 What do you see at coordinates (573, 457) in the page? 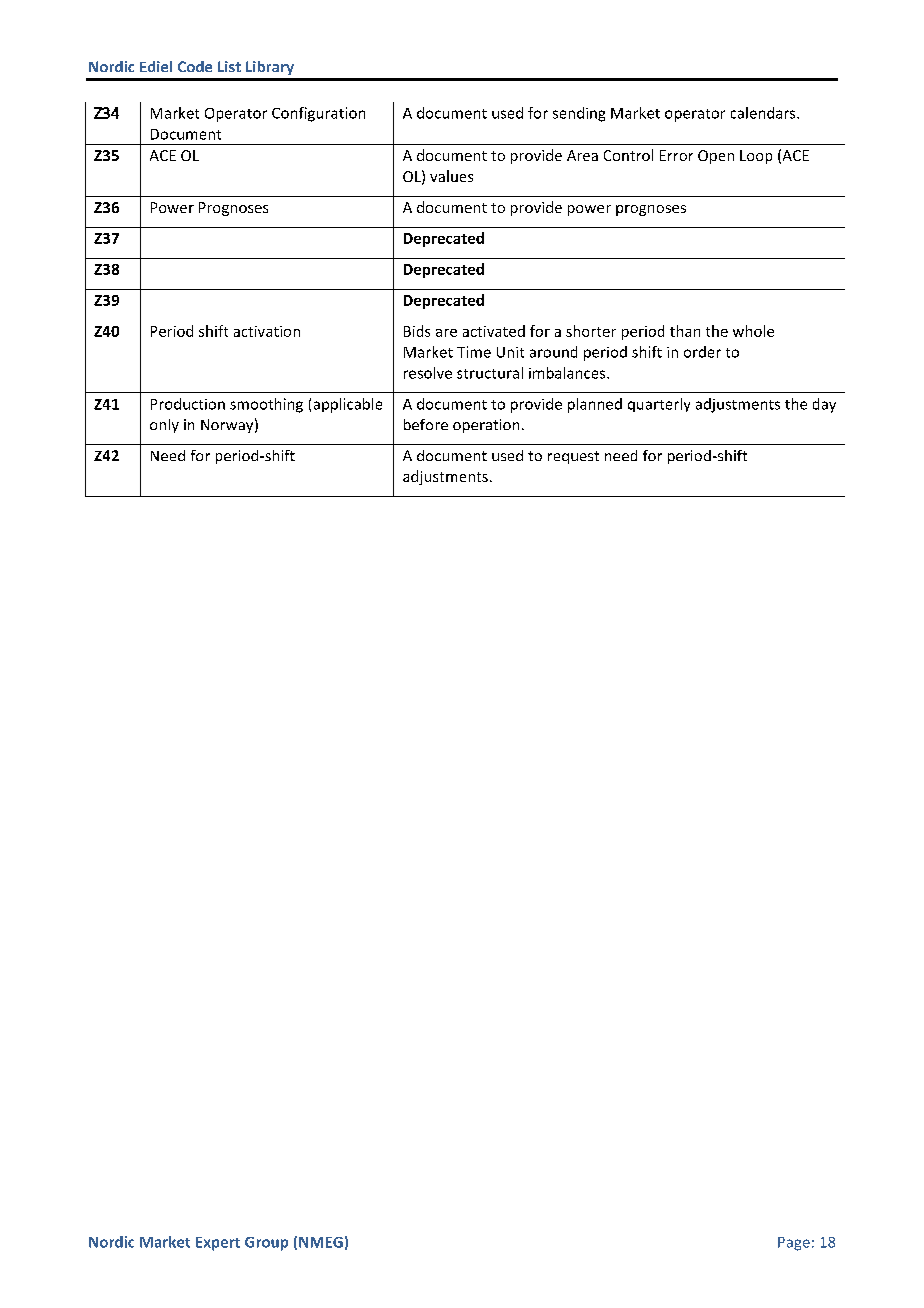
I see `request` at bounding box center [573, 457].
